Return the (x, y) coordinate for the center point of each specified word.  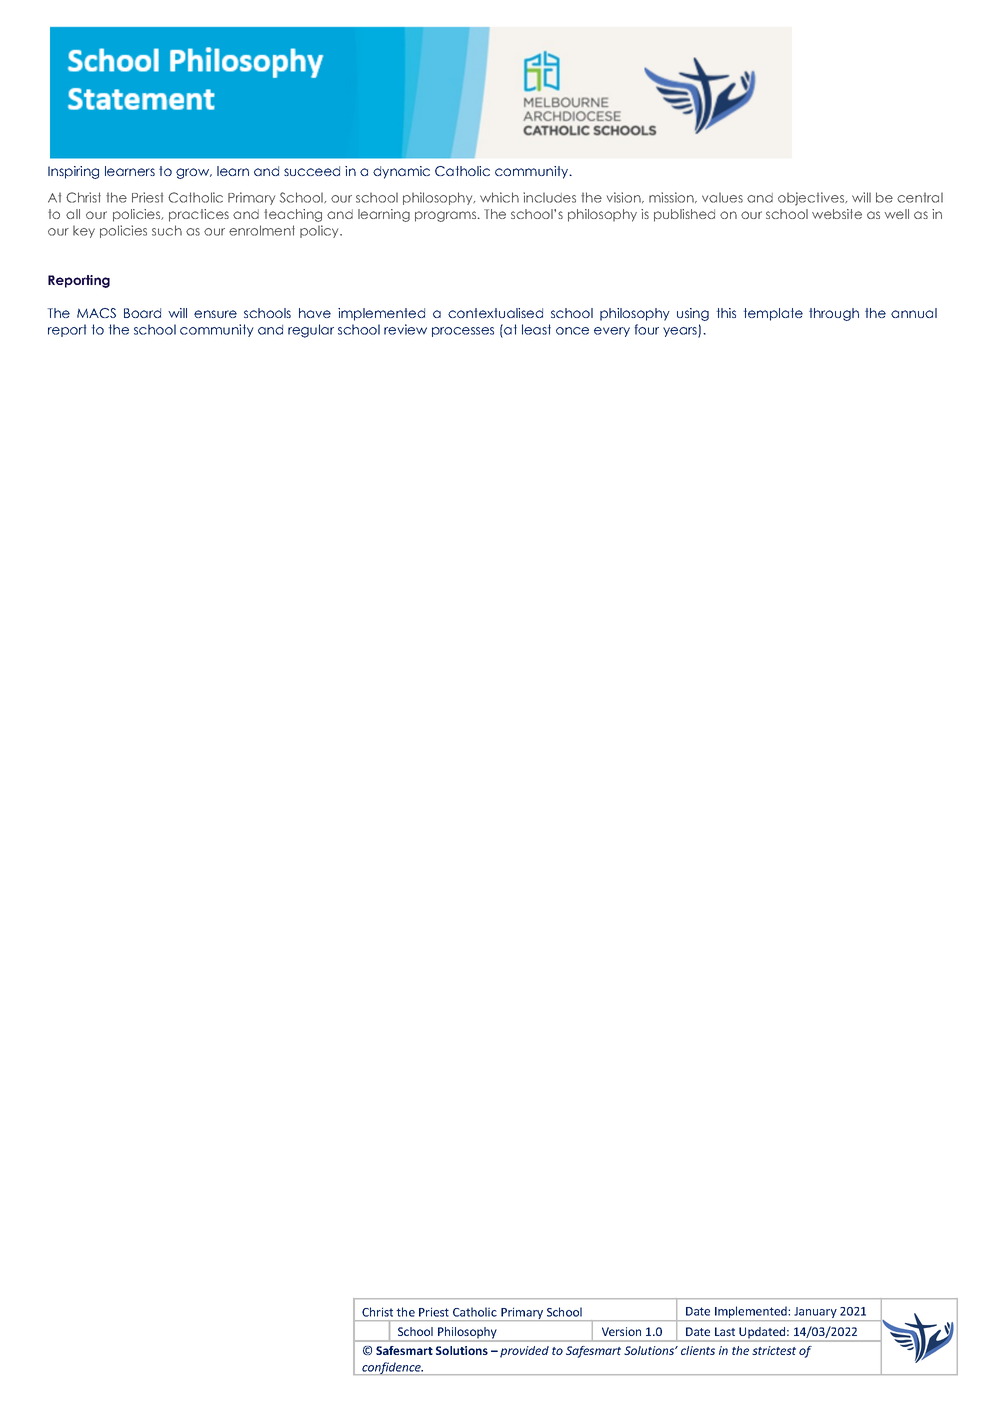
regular (311, 331)
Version (621, 1331)
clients (698, 1350)
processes (463, 332)
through (834, 314)
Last (725, 1331)
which (499, 197)
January (816, 1312)
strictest (774, 1350)
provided (524, 1352)
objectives (812, 199)
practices (199, 215)
